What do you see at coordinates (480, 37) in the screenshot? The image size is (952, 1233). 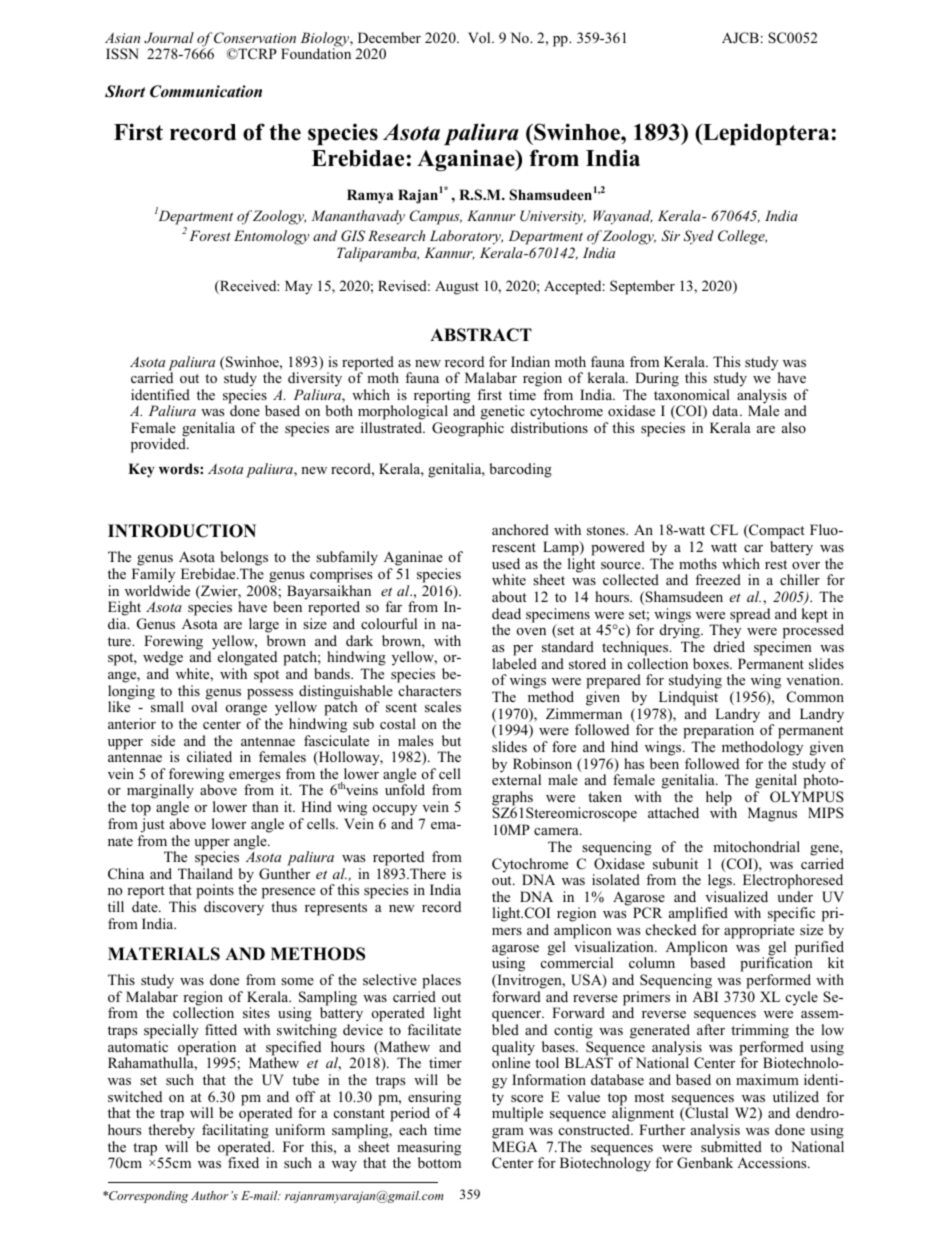 I see `Vol` at bounding box center [480, 37].
